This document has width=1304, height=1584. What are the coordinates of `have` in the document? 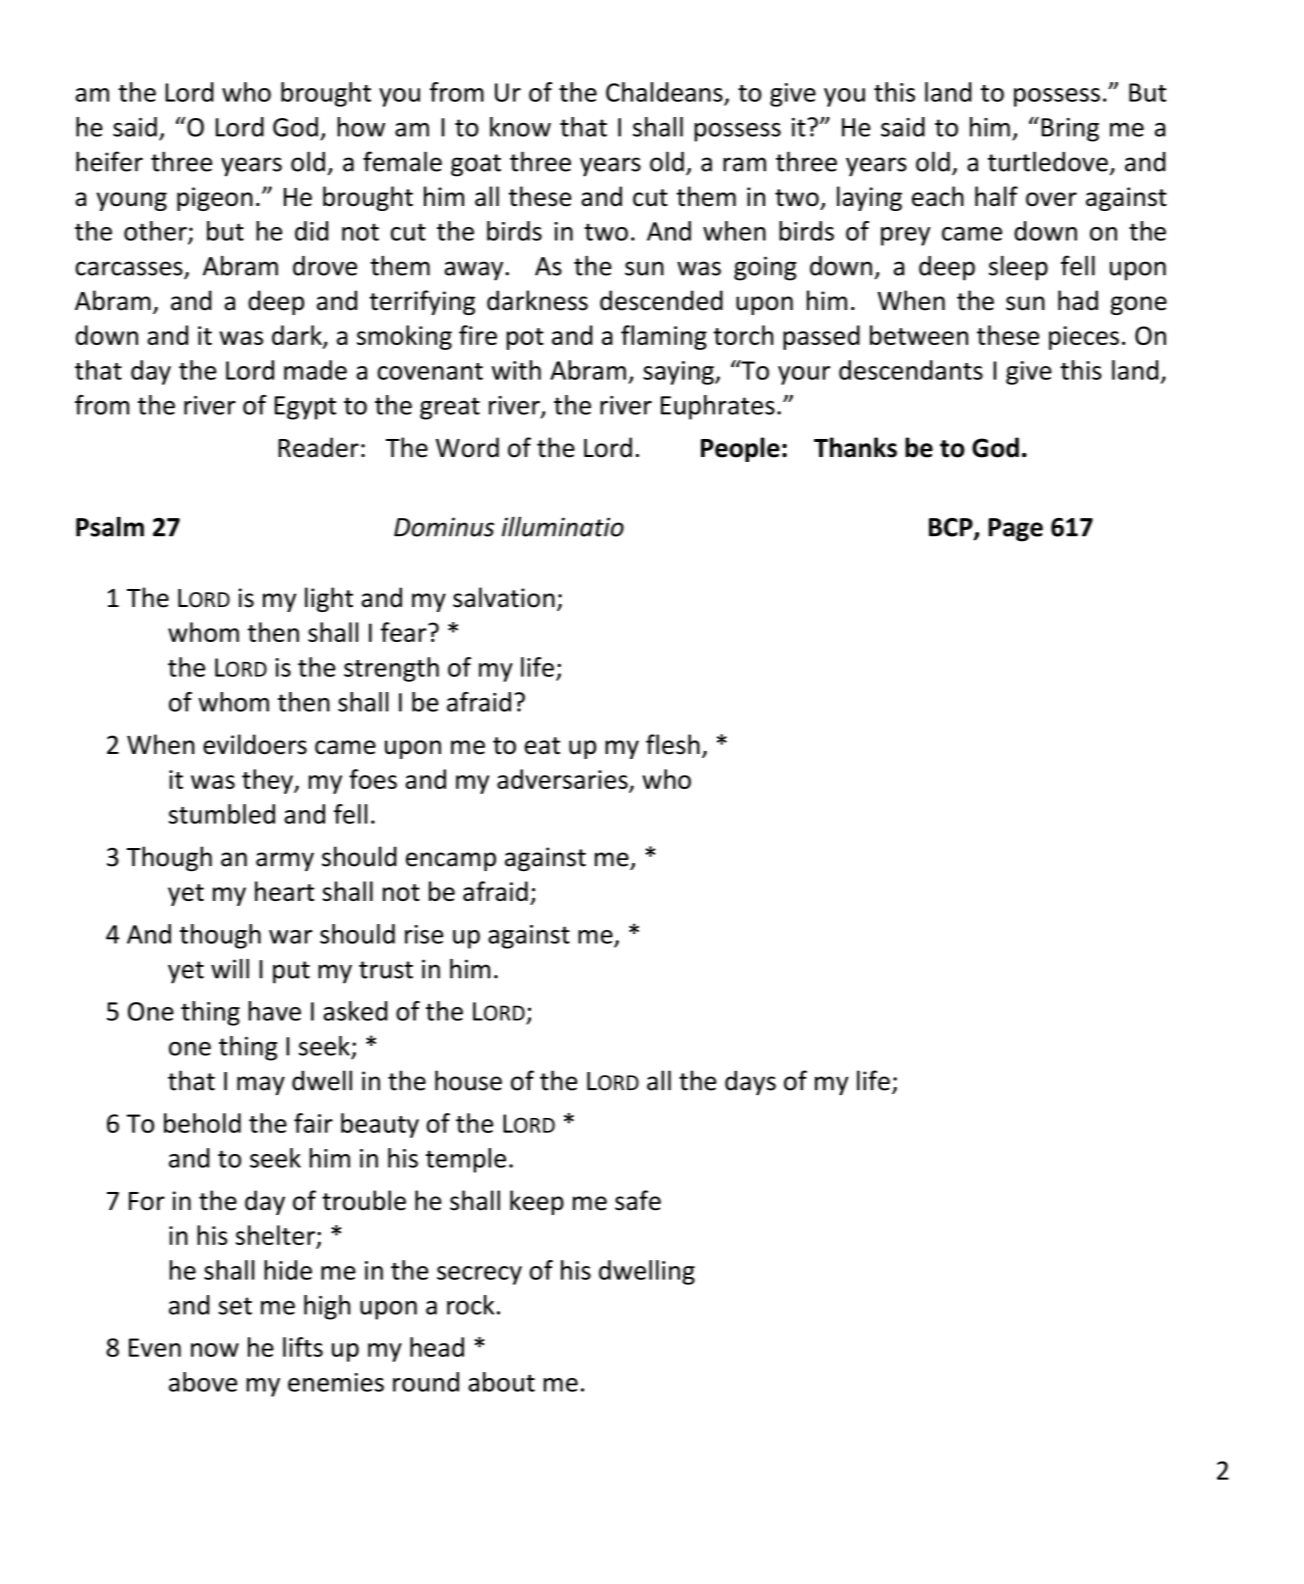 It's located at (274, 1011).
